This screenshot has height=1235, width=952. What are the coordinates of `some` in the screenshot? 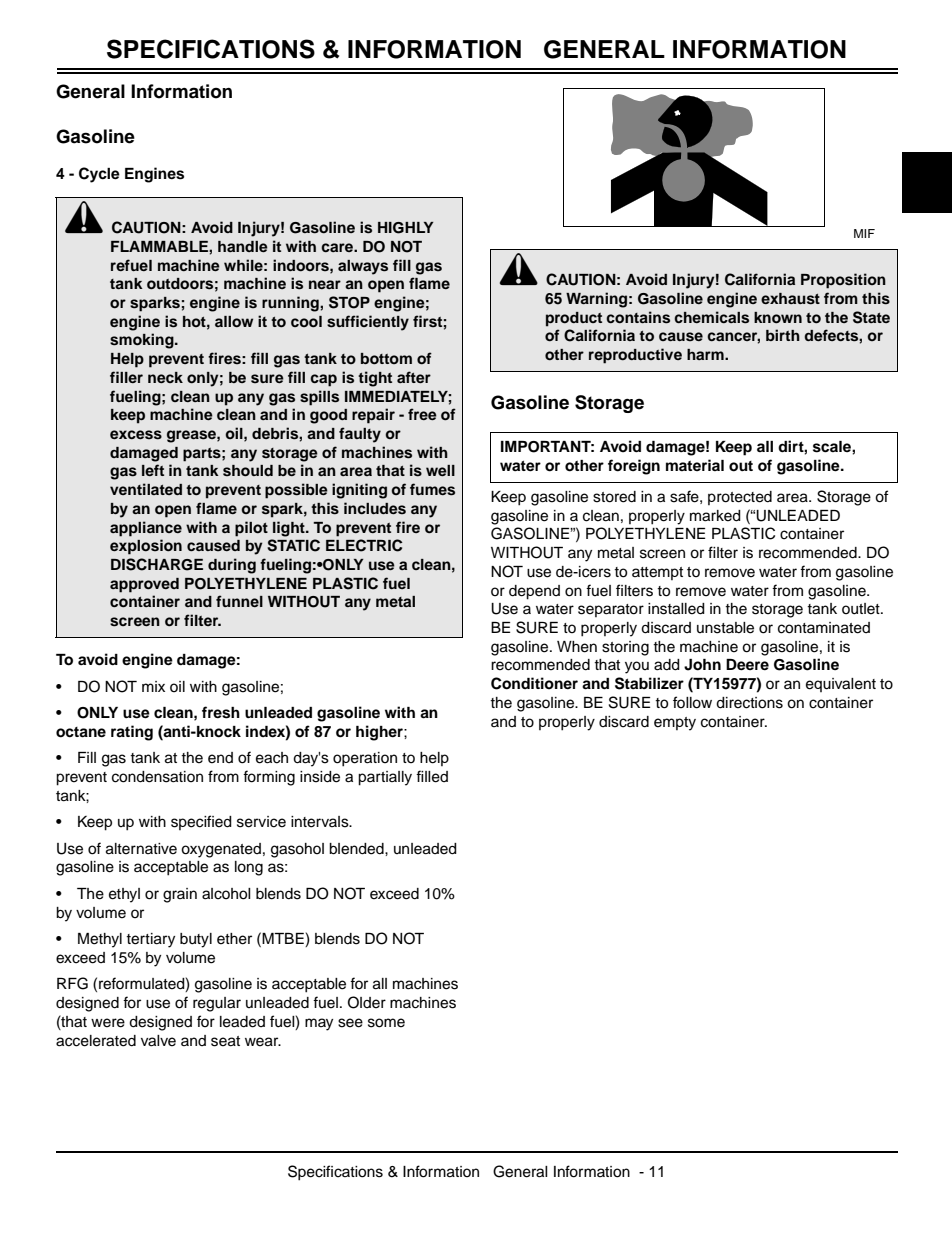 It's located at (386, 1023).
